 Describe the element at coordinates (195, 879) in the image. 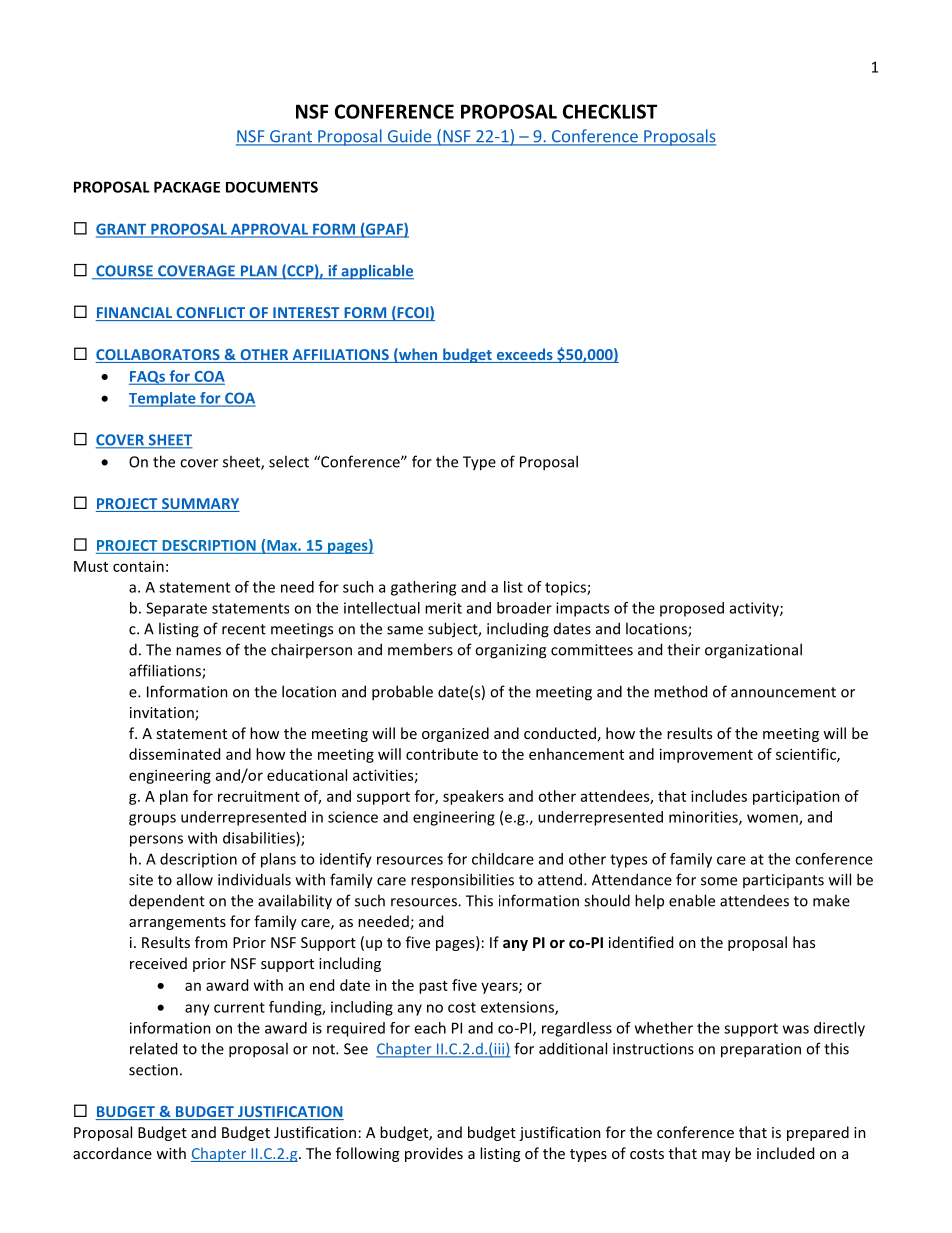

I see `allow` at that location.
